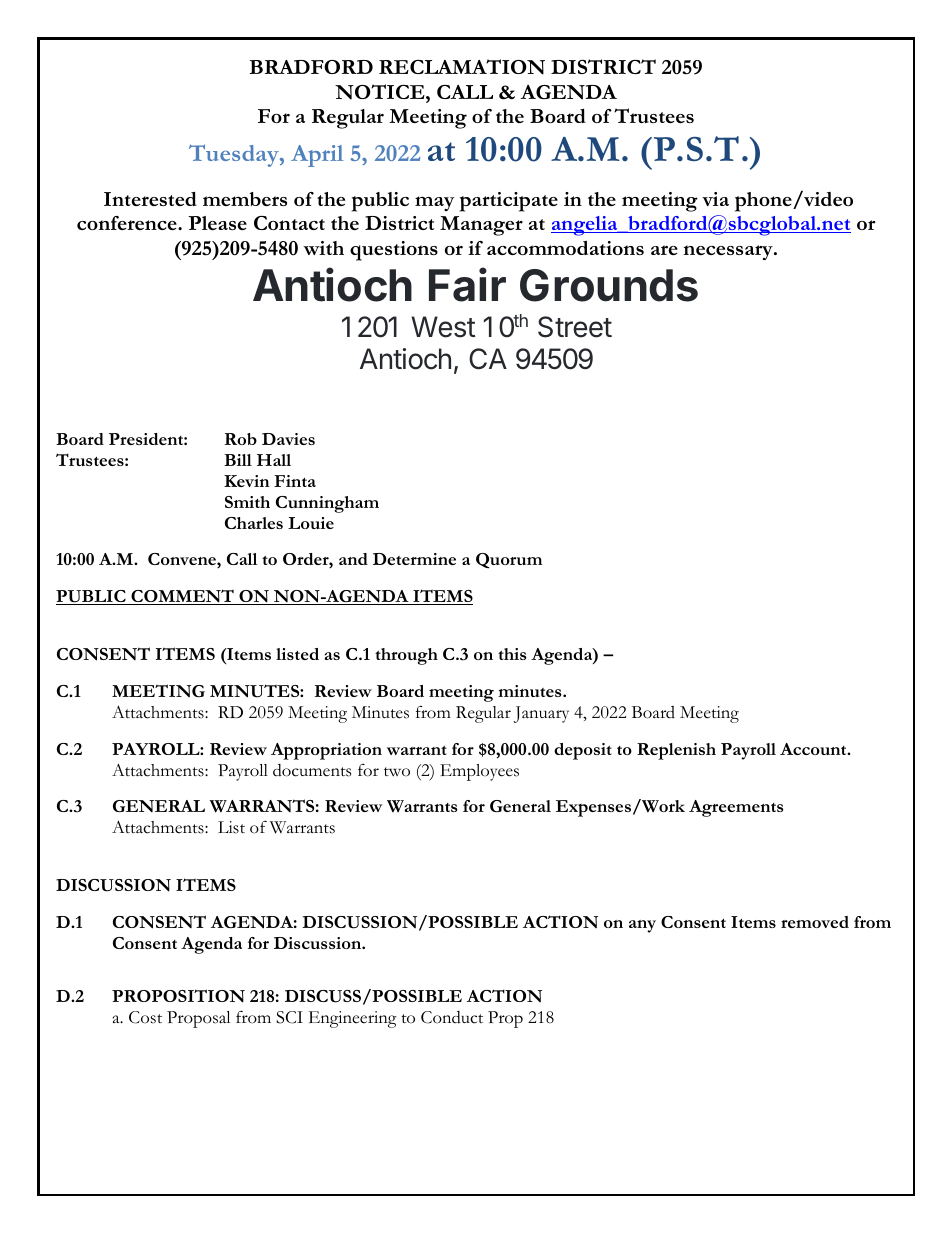 The width and height of the image is (952, 1233). Describe the element at coordinates (715, 199) in the image. I see `via` at that location.
